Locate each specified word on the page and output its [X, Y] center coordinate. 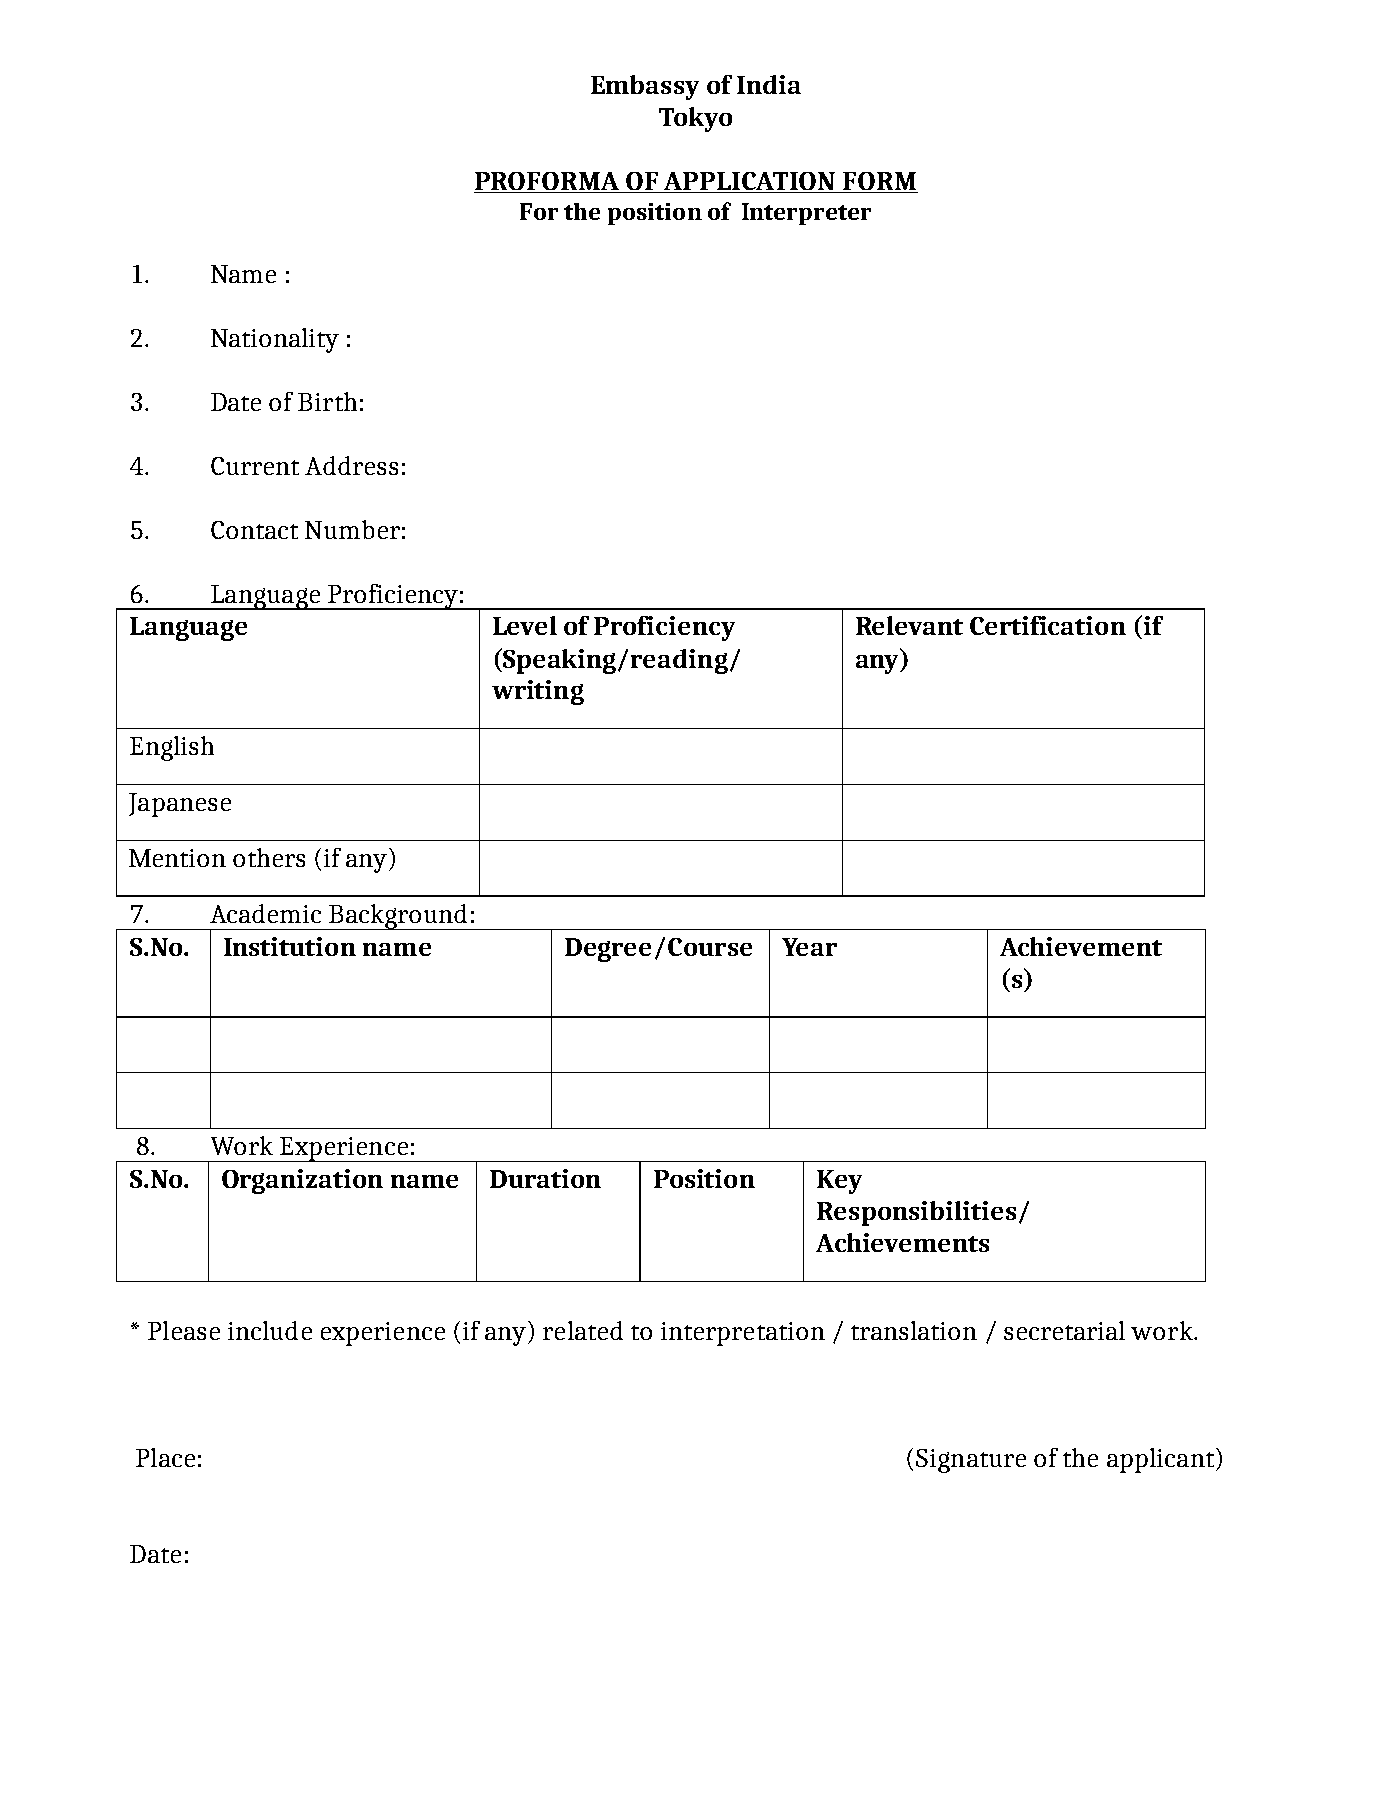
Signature [971, 1461]
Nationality [275, 340]
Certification [1048, 625]
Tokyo [695, 119]
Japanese [180, 805]
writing [538, 692]
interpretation [743, 1334]
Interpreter [806, 214]
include [270, 1330]
